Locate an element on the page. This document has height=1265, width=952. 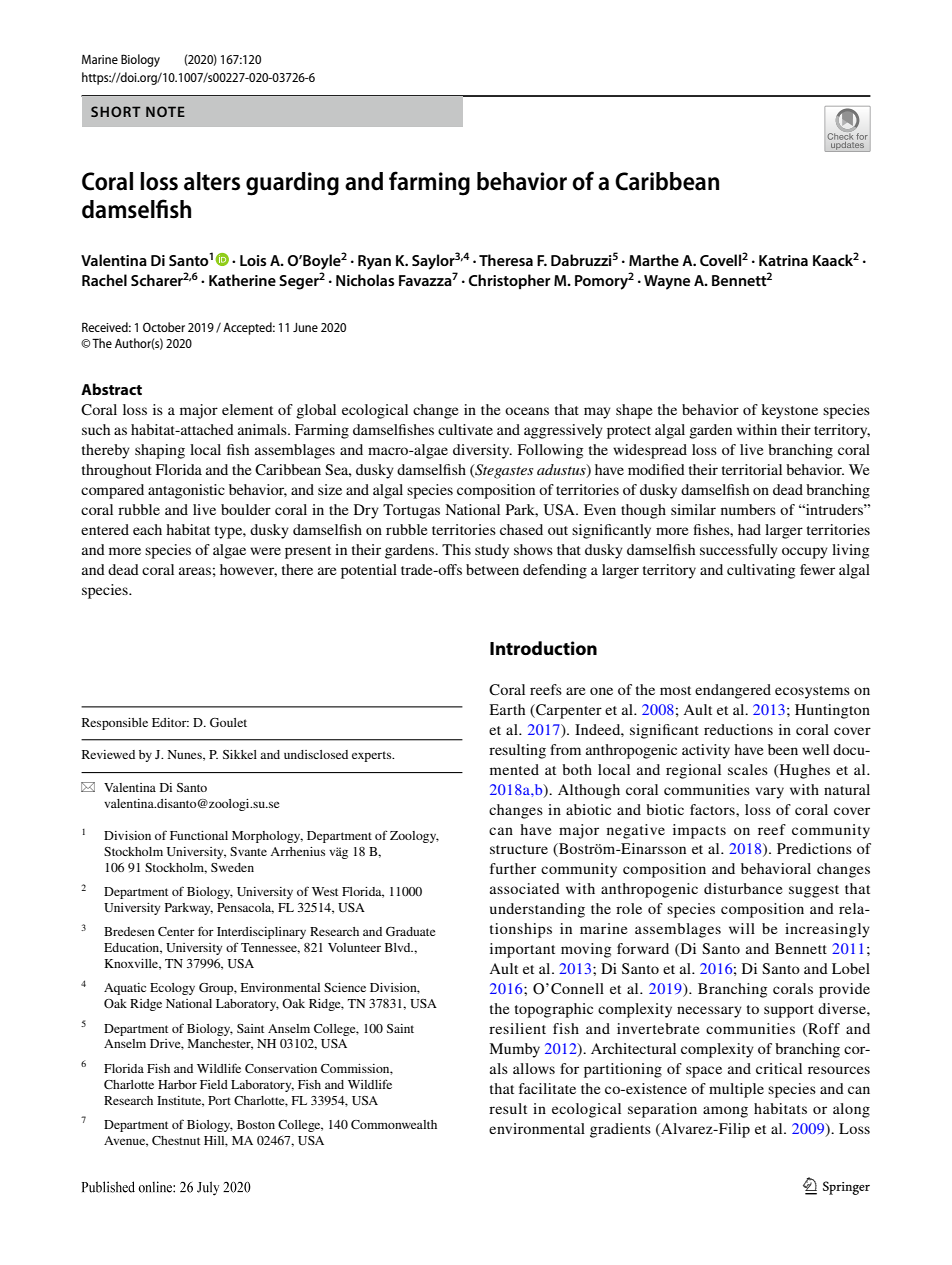
vary is located at coordinates (770, 793).
